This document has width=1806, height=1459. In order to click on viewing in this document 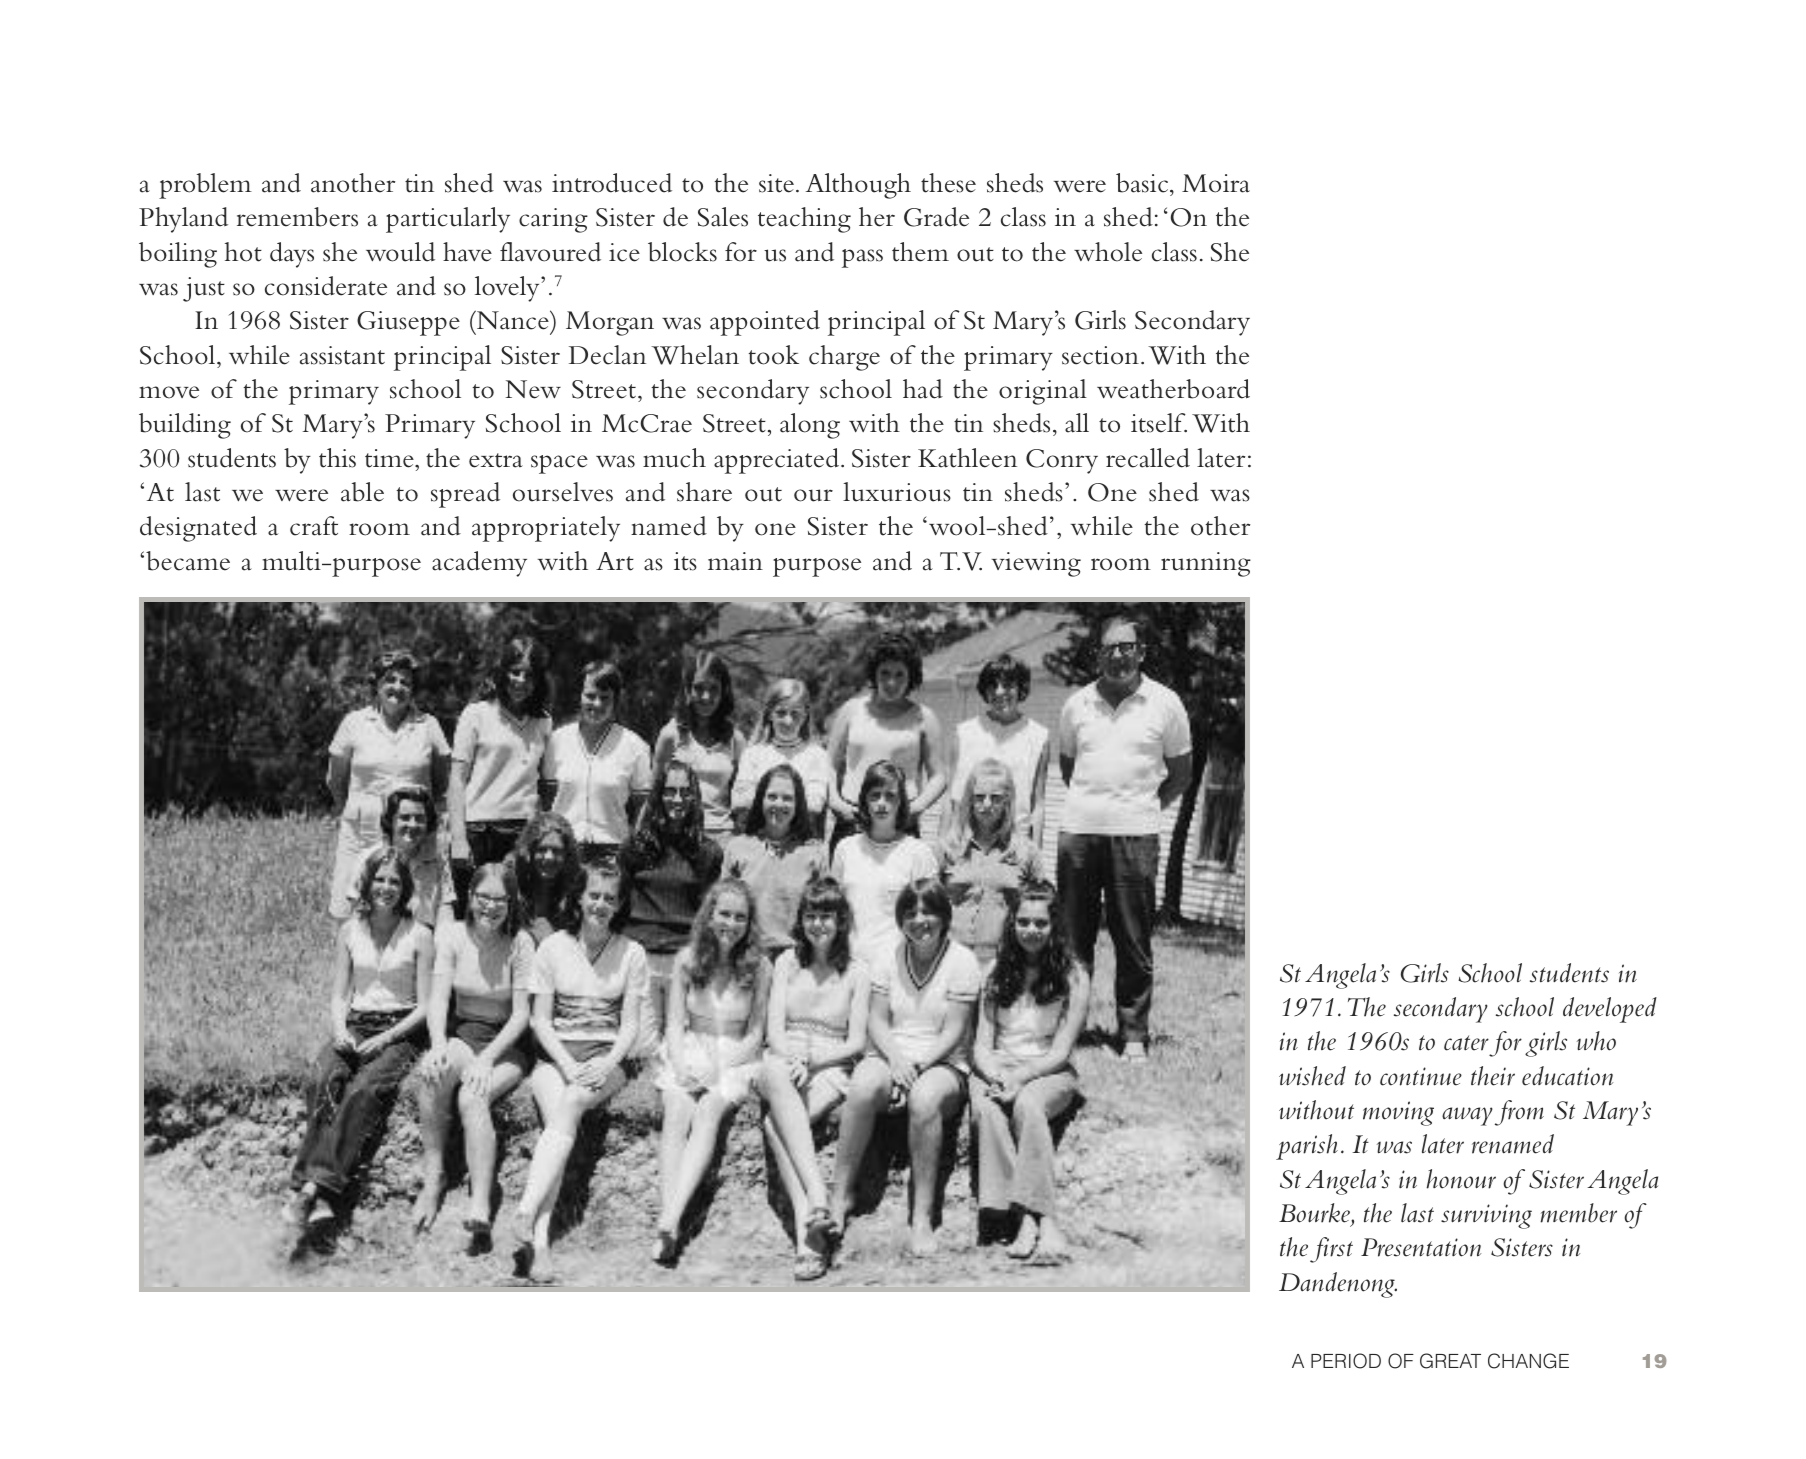, I will do `click(1036, 564)`.
